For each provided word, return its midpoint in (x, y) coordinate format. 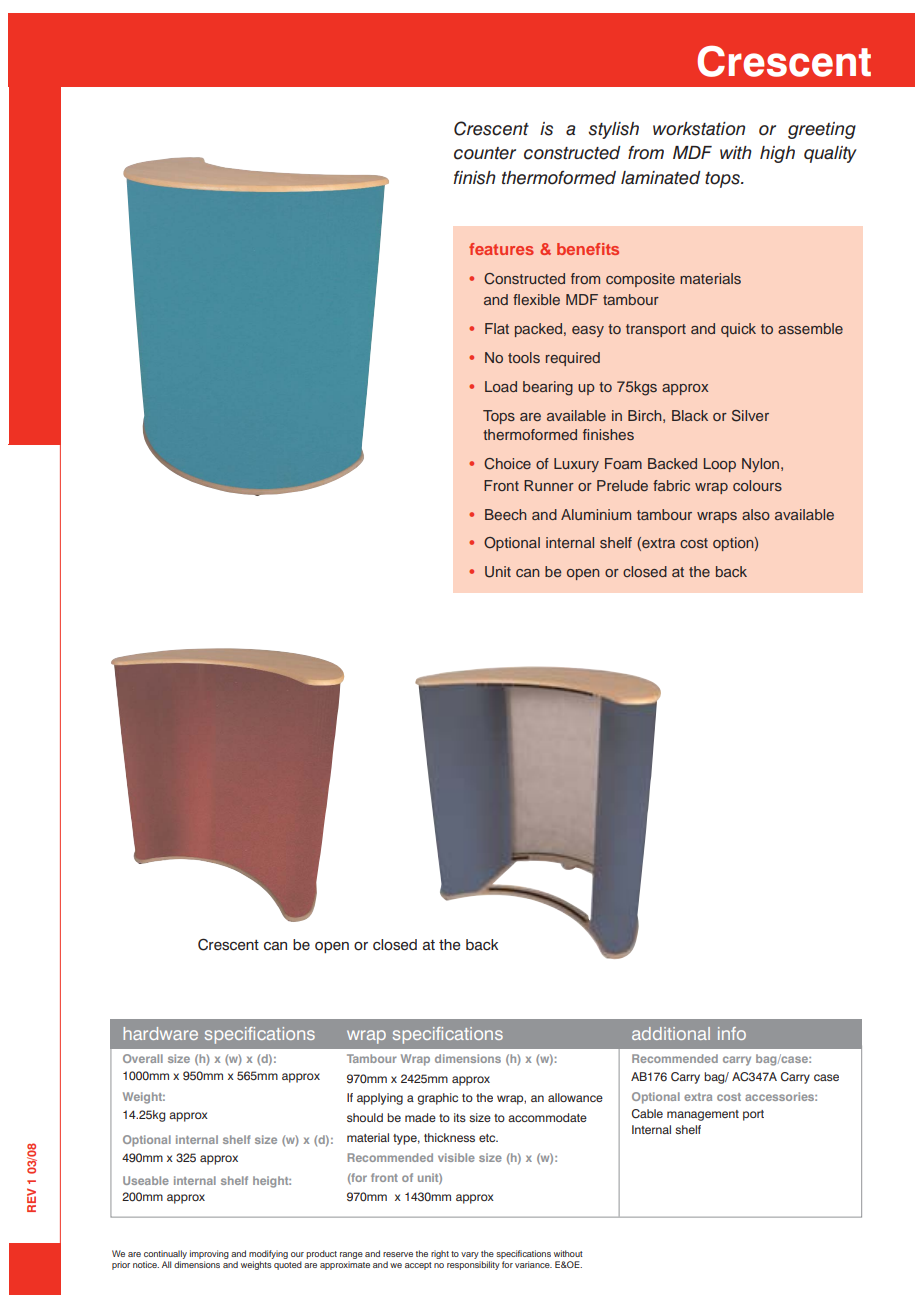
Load (501, 386)
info (732, 1033)
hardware (160, 1033)
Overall (143, 1058)
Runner (549, 485)
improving (209, 1254)
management (703, 1115)
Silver (750, 416)
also (756, 514)
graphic (437, 1099)
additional (671, 1033)
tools (524, 357)
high (777, 154)
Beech (505, 514)
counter (485, 153)
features (501, 249)
